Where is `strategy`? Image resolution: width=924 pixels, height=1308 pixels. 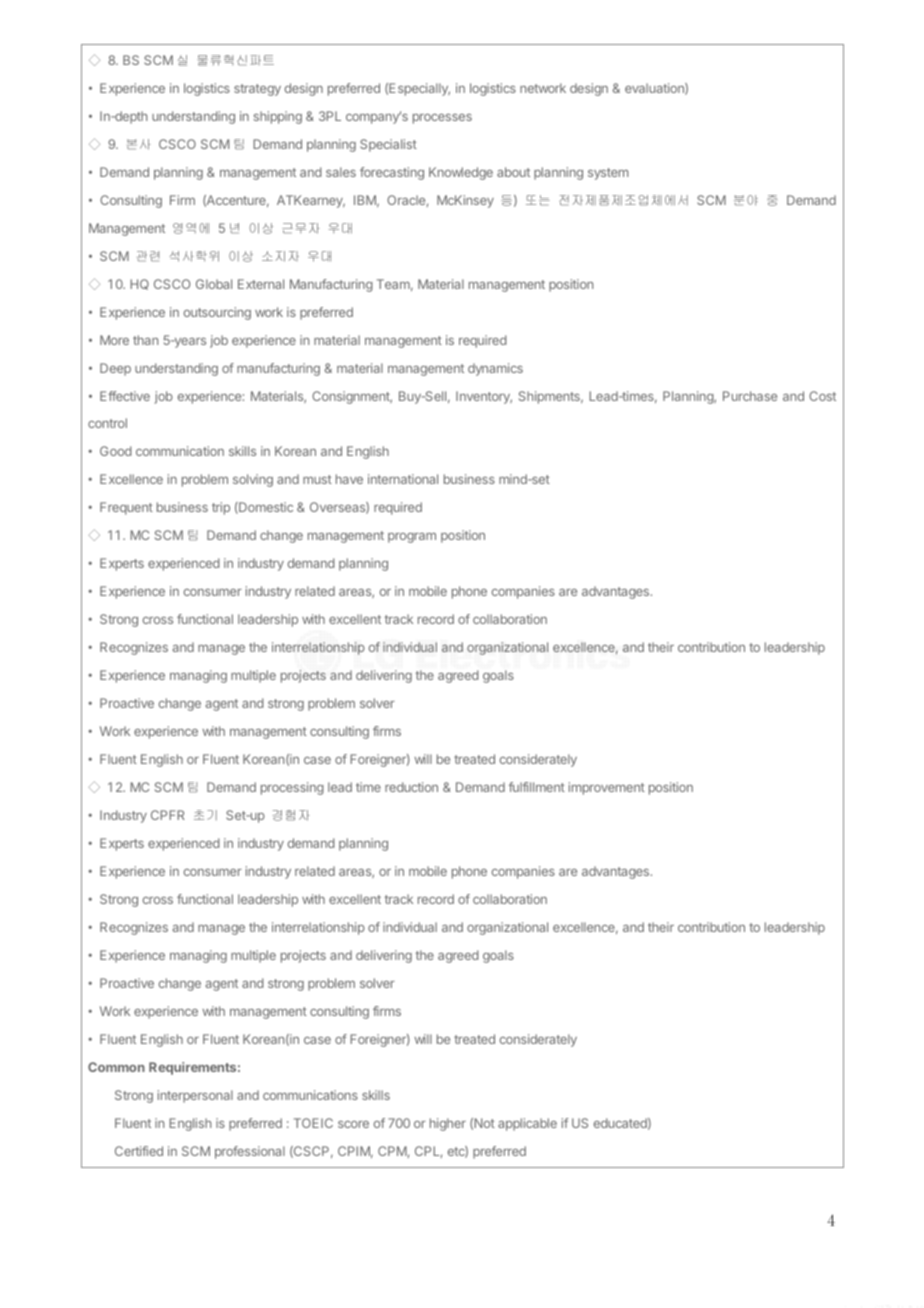 strategy is located at coordinates (257, 90).
